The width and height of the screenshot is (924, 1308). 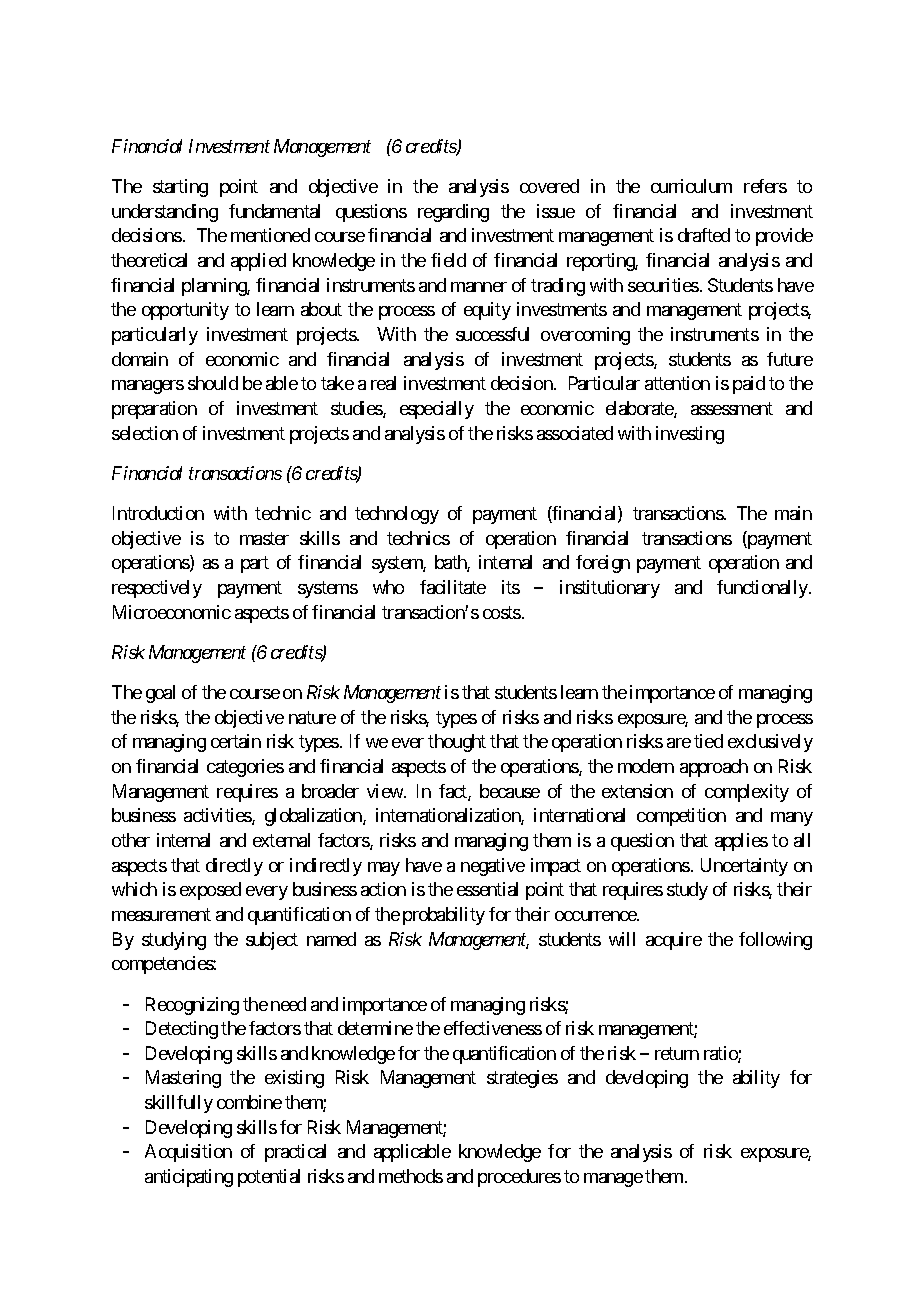 What do you see at coordinates (763, 589) in the screenshot?
I see `functionally` at bounding box center [763, 589].
